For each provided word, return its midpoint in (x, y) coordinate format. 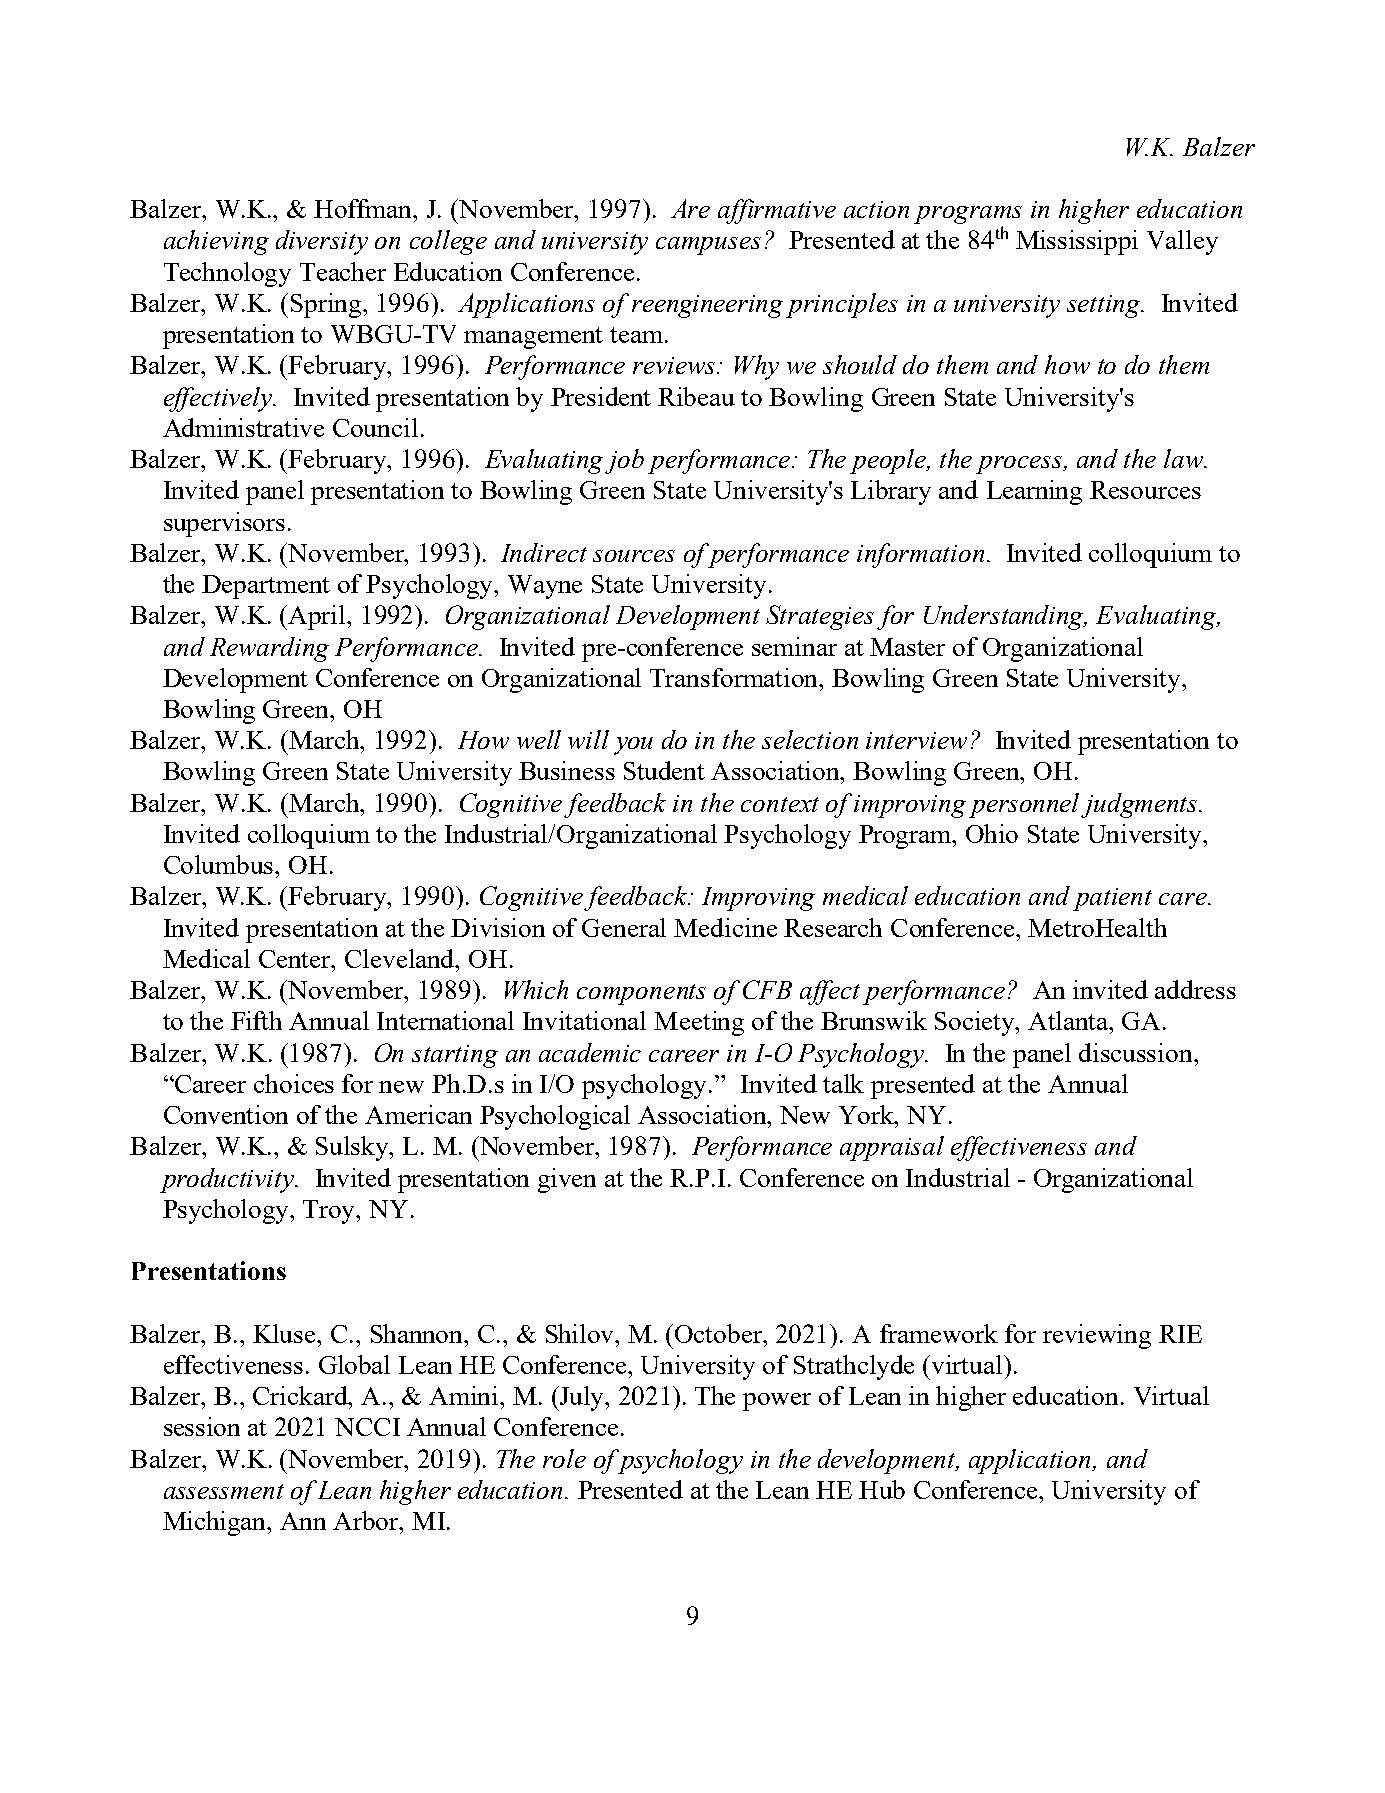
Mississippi (1077, 242)
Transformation (735, 677)
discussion (1137, 1052)
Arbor (367, 1520)
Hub (882, 1489)
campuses (708, 246)
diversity (322, 242)
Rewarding (269, 649)
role (564, 1458)
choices (294, 1083)
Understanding (1005, 617)
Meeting (699, 1023)
